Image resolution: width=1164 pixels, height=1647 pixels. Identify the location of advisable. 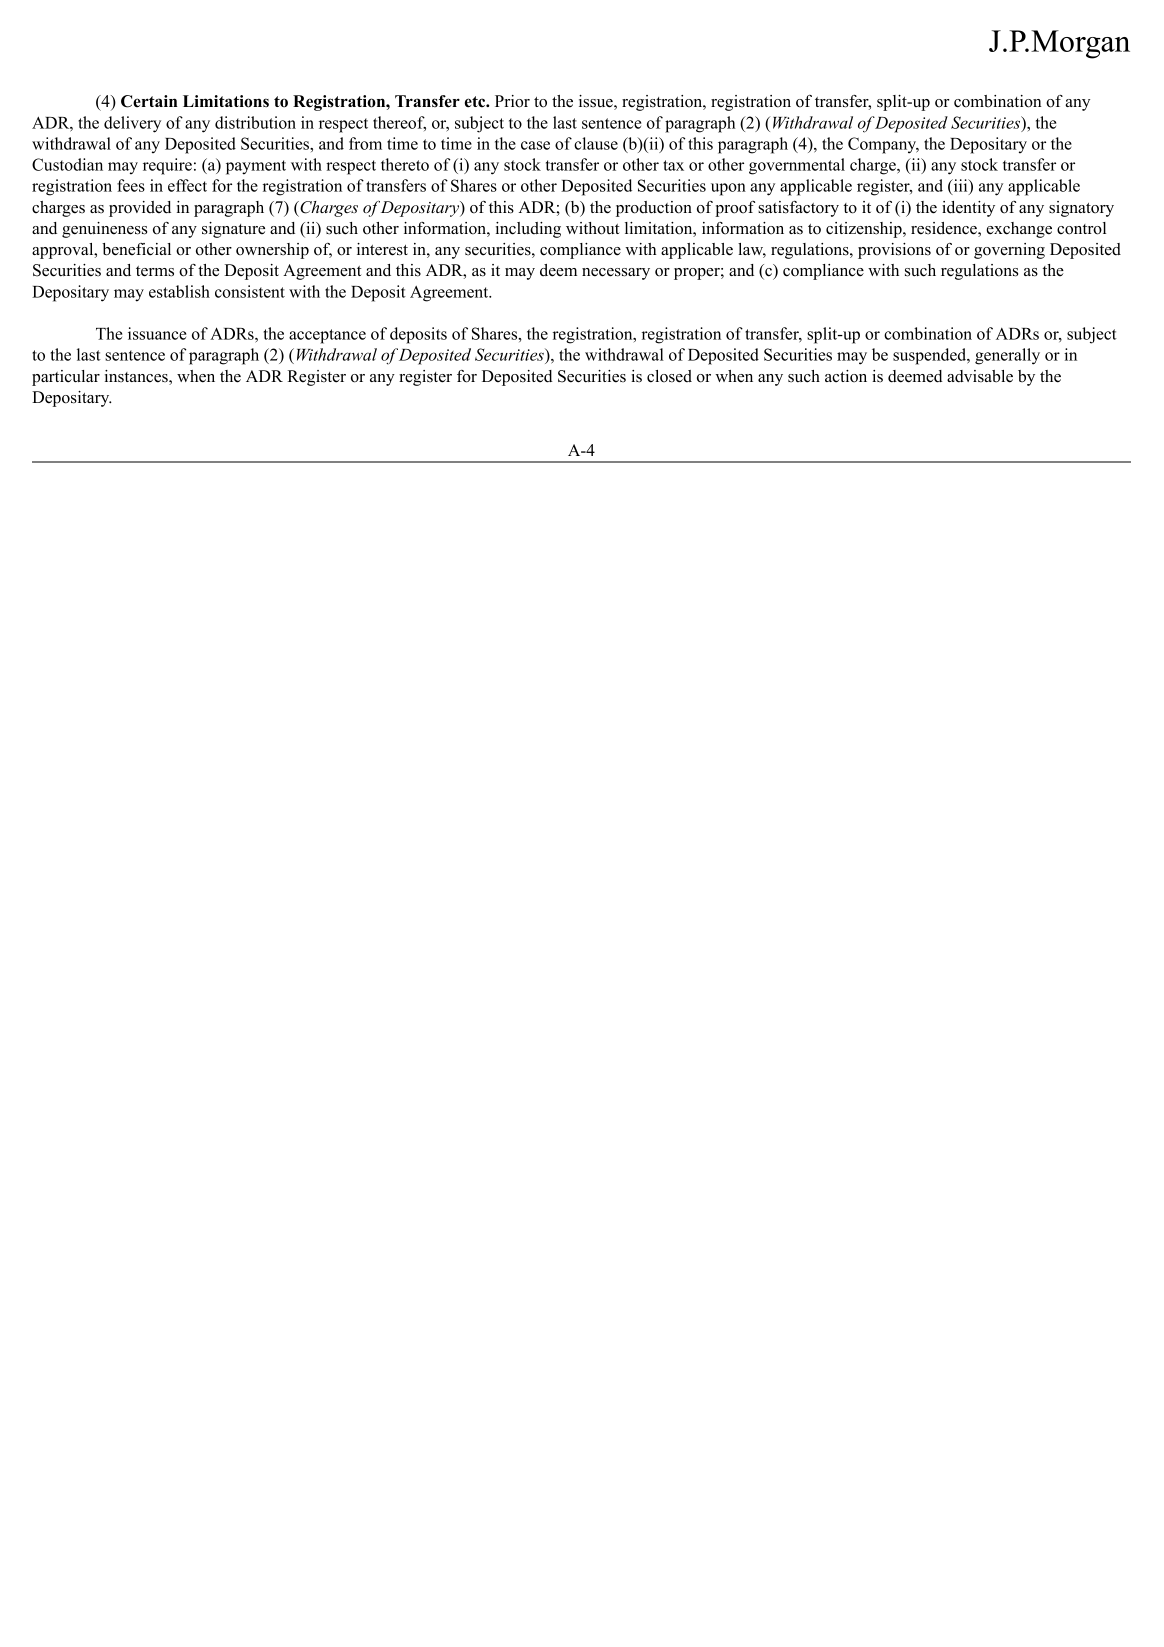
(980, 376).
